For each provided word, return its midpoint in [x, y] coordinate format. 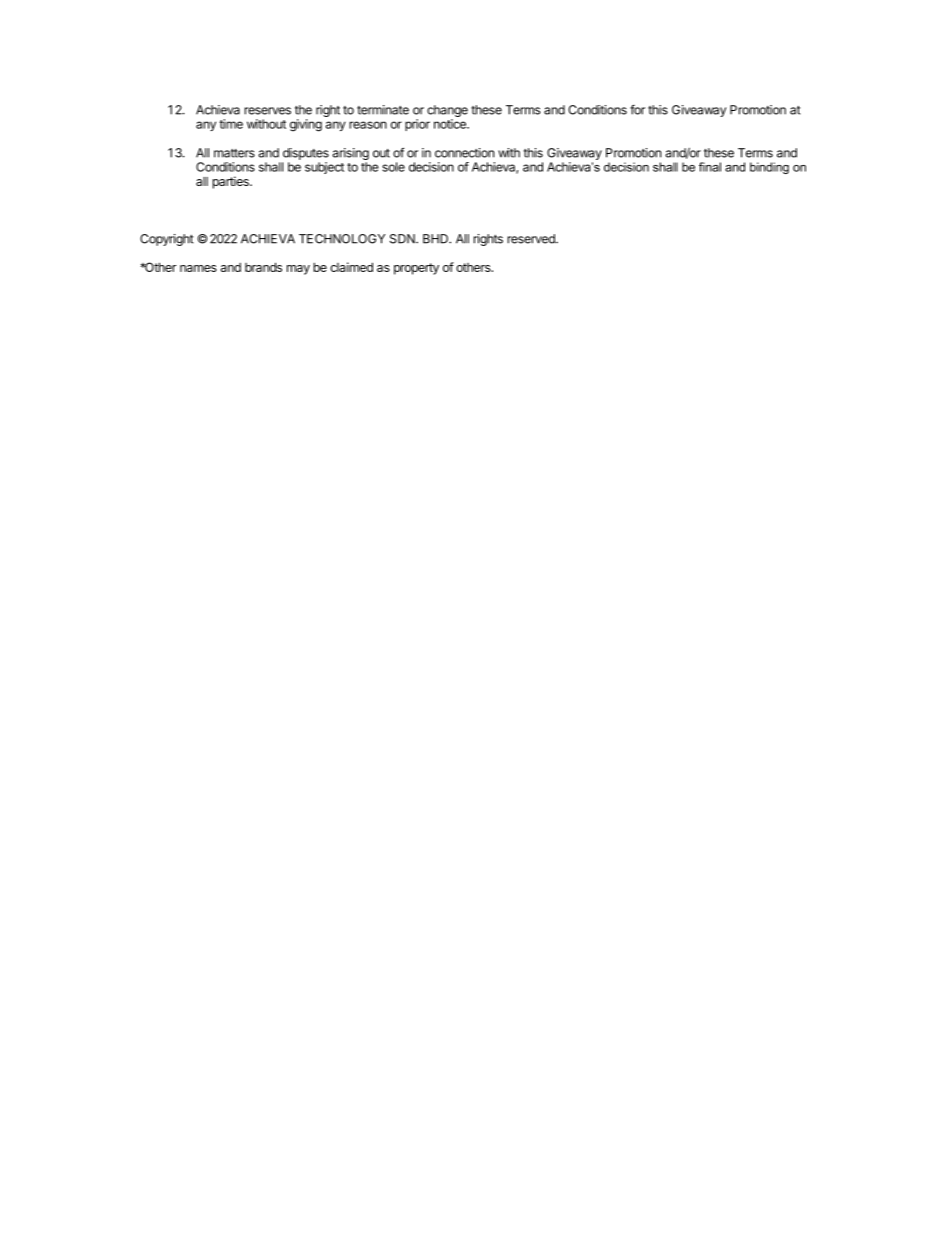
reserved [532, 239]
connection [464, 153]
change [447, 112]
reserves [267, 111]
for [637, 110]
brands [263, 267]
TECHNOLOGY [342, 239]
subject [324, 168]
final [710, 167]
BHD [436, 239]
